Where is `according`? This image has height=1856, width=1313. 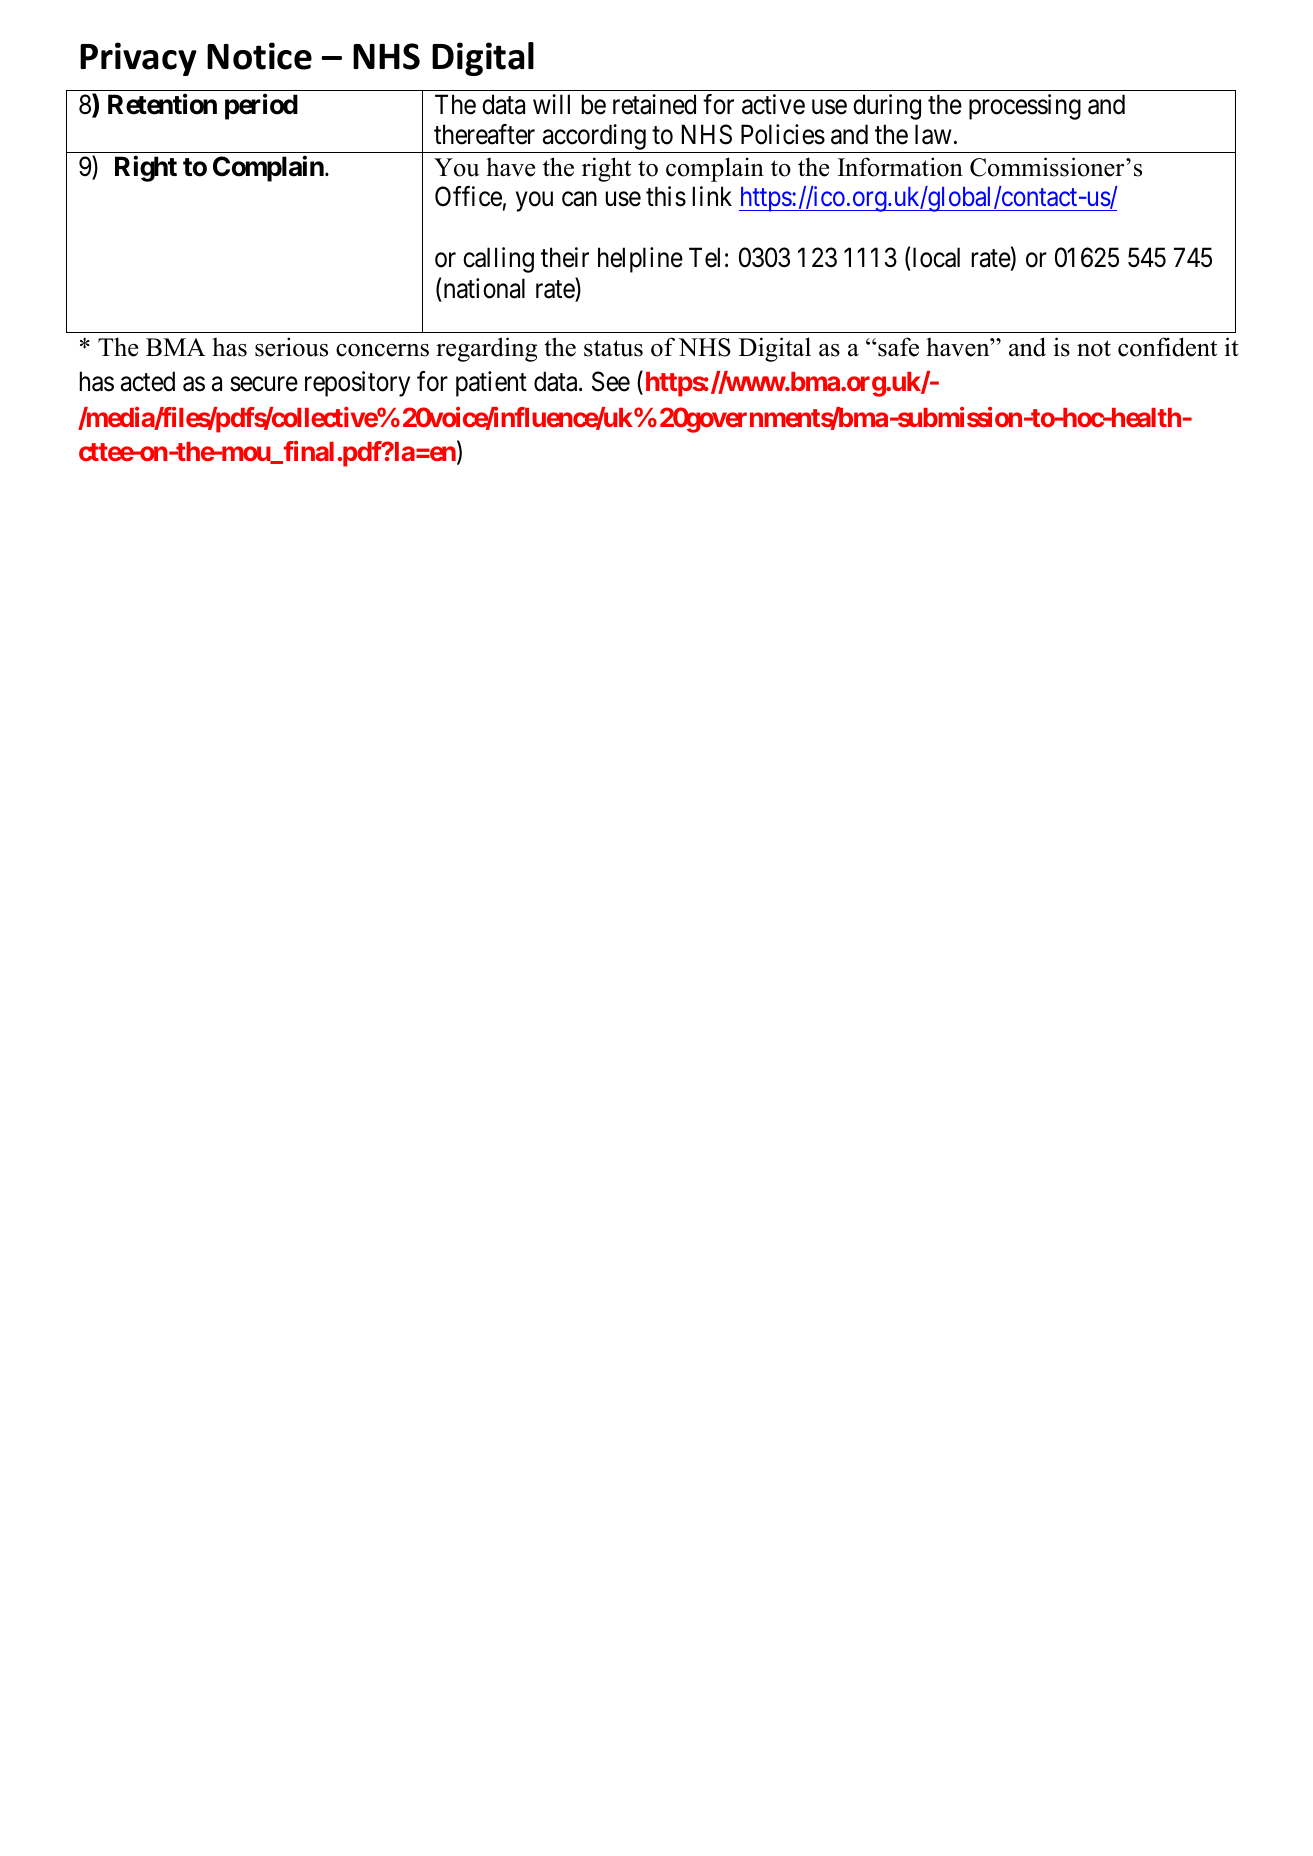
according is located at coordinates (594, 138).
